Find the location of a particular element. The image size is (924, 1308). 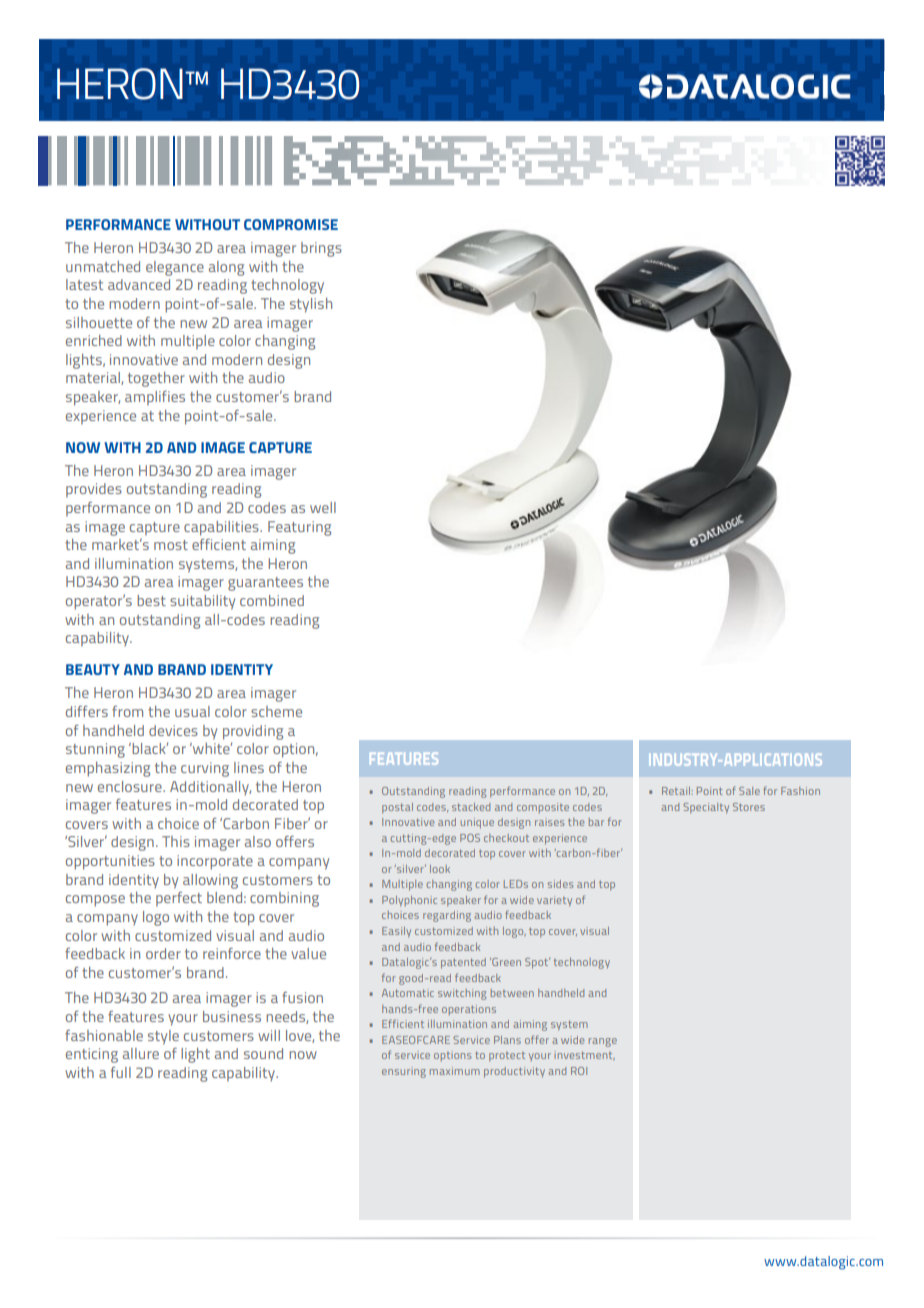

elegance is located at coordinates (175, 268).
